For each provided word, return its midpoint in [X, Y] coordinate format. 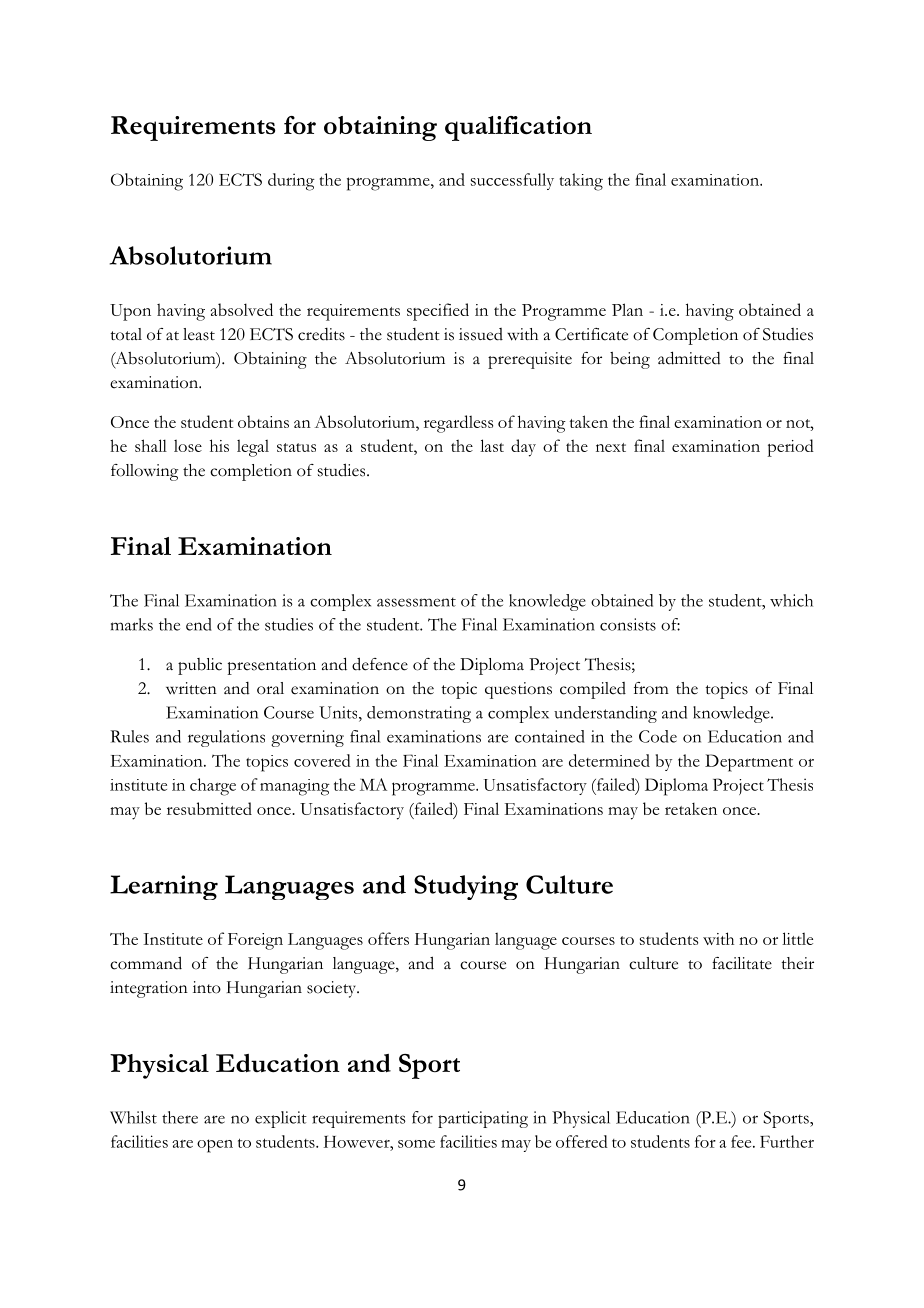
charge [213, 787]
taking [581, 182]
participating [483, 1119]
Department [749, 763]
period [790, 448]
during [291, 182]
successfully [512, 181]
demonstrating [419, 714]
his [219, 445]
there [180, 1117]
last [492, 445]
